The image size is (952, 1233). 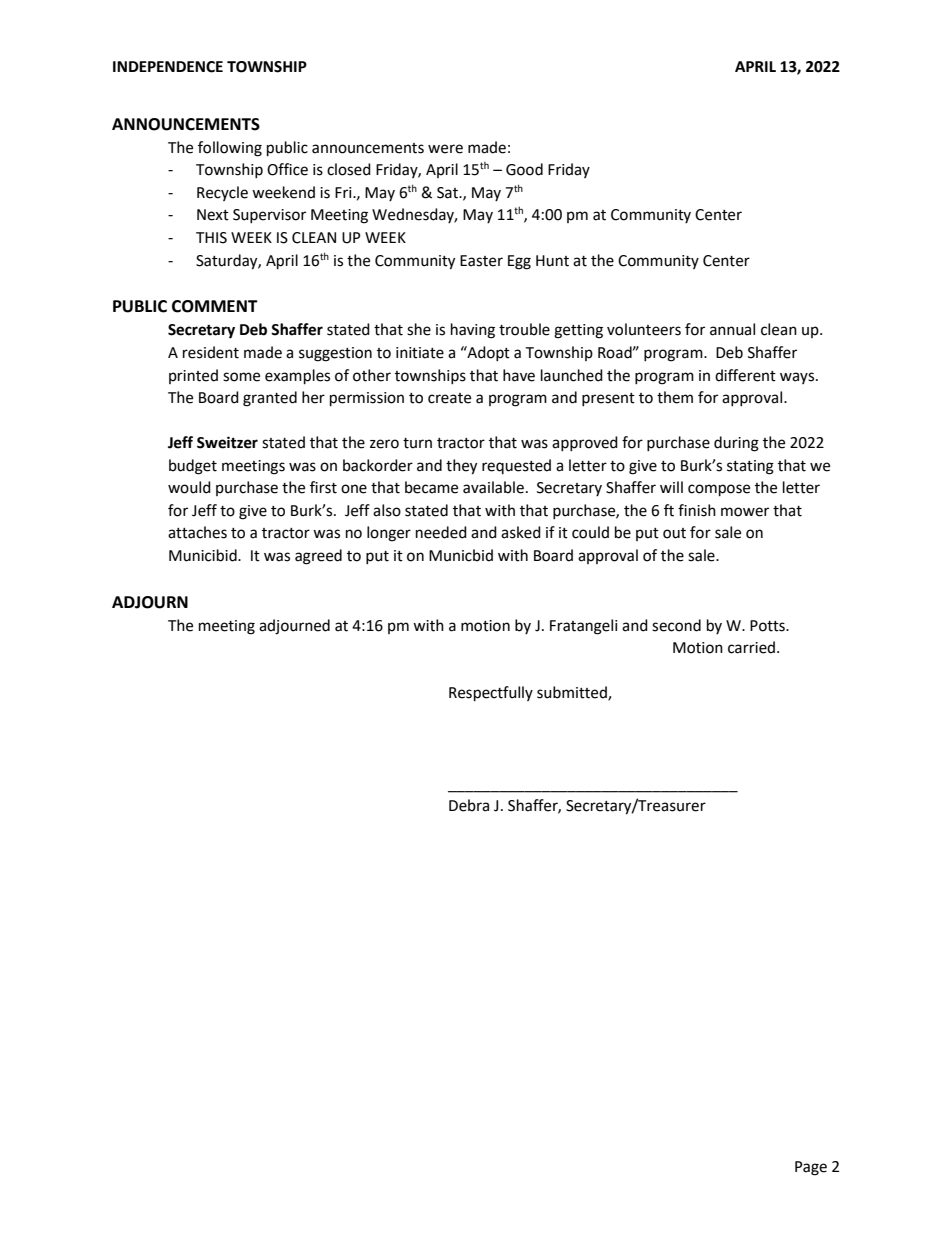 What do you see at coordinates (445, 149) in the image?
I see `were` at bounding box center [445, 149].
